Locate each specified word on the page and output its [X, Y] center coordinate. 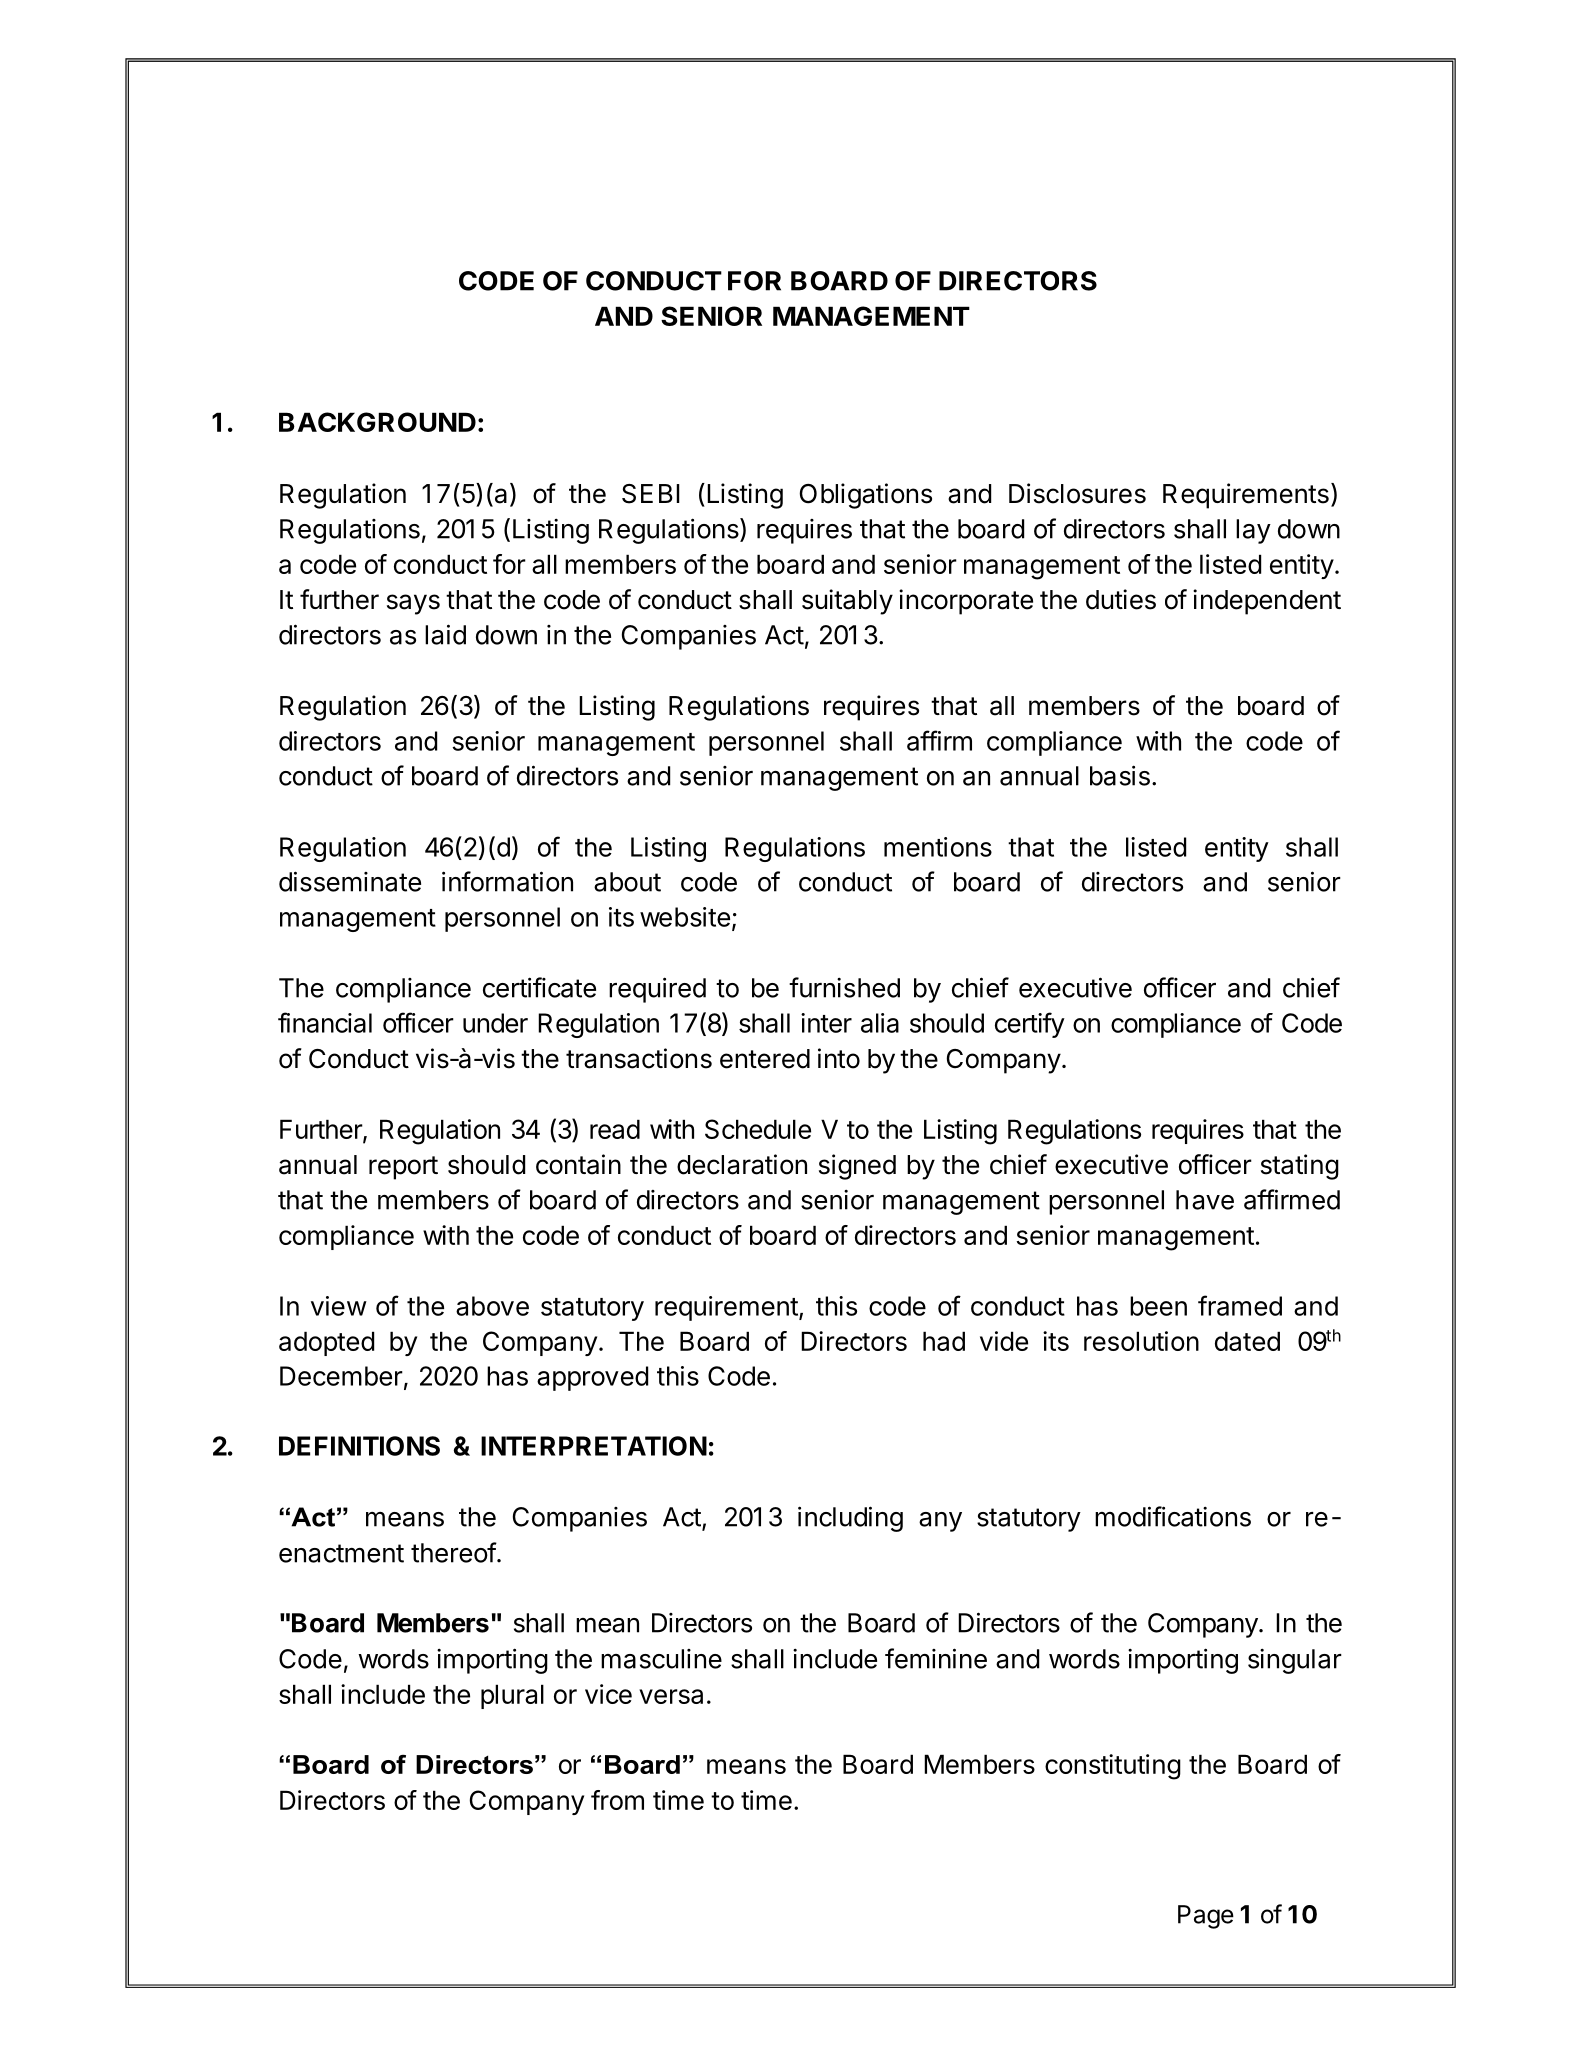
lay [1253, 531]
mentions [938, 847]
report [403, 1168]
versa [671, 1696]
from [617, 1800]
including [850, 1519]
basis [1120, 775]
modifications [1173, 1516]
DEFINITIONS [359, 1446]
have [1205, 1200]
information [507, 881]
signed [857, 1167]
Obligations [866, 496]
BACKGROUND [377, 422]
